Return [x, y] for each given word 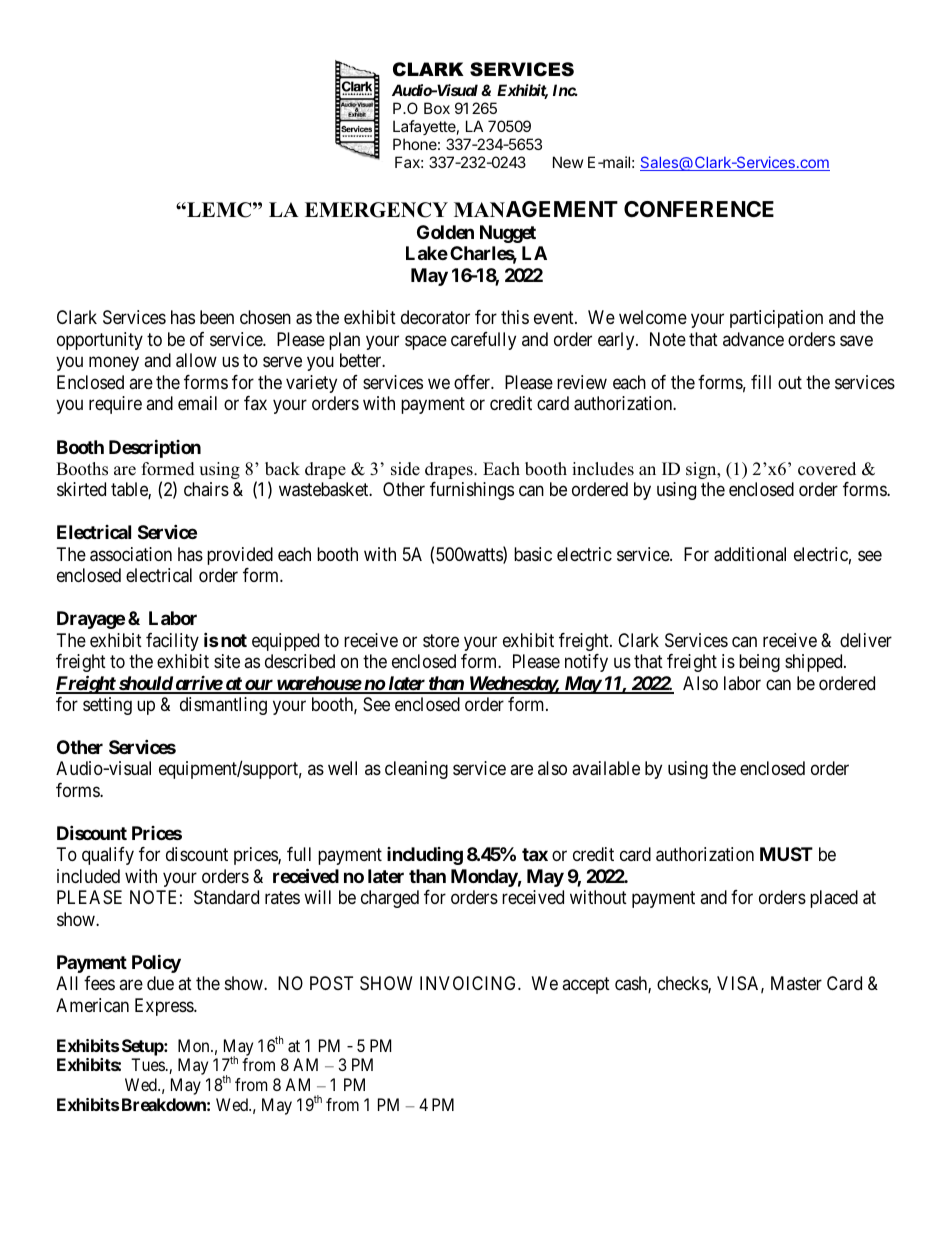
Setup [143, 1047]
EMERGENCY [376, 210]
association [131, 554]
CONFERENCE [699, 209]
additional [750, 554]
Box [437, 108]
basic [533, 554]
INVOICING [469, 983]
